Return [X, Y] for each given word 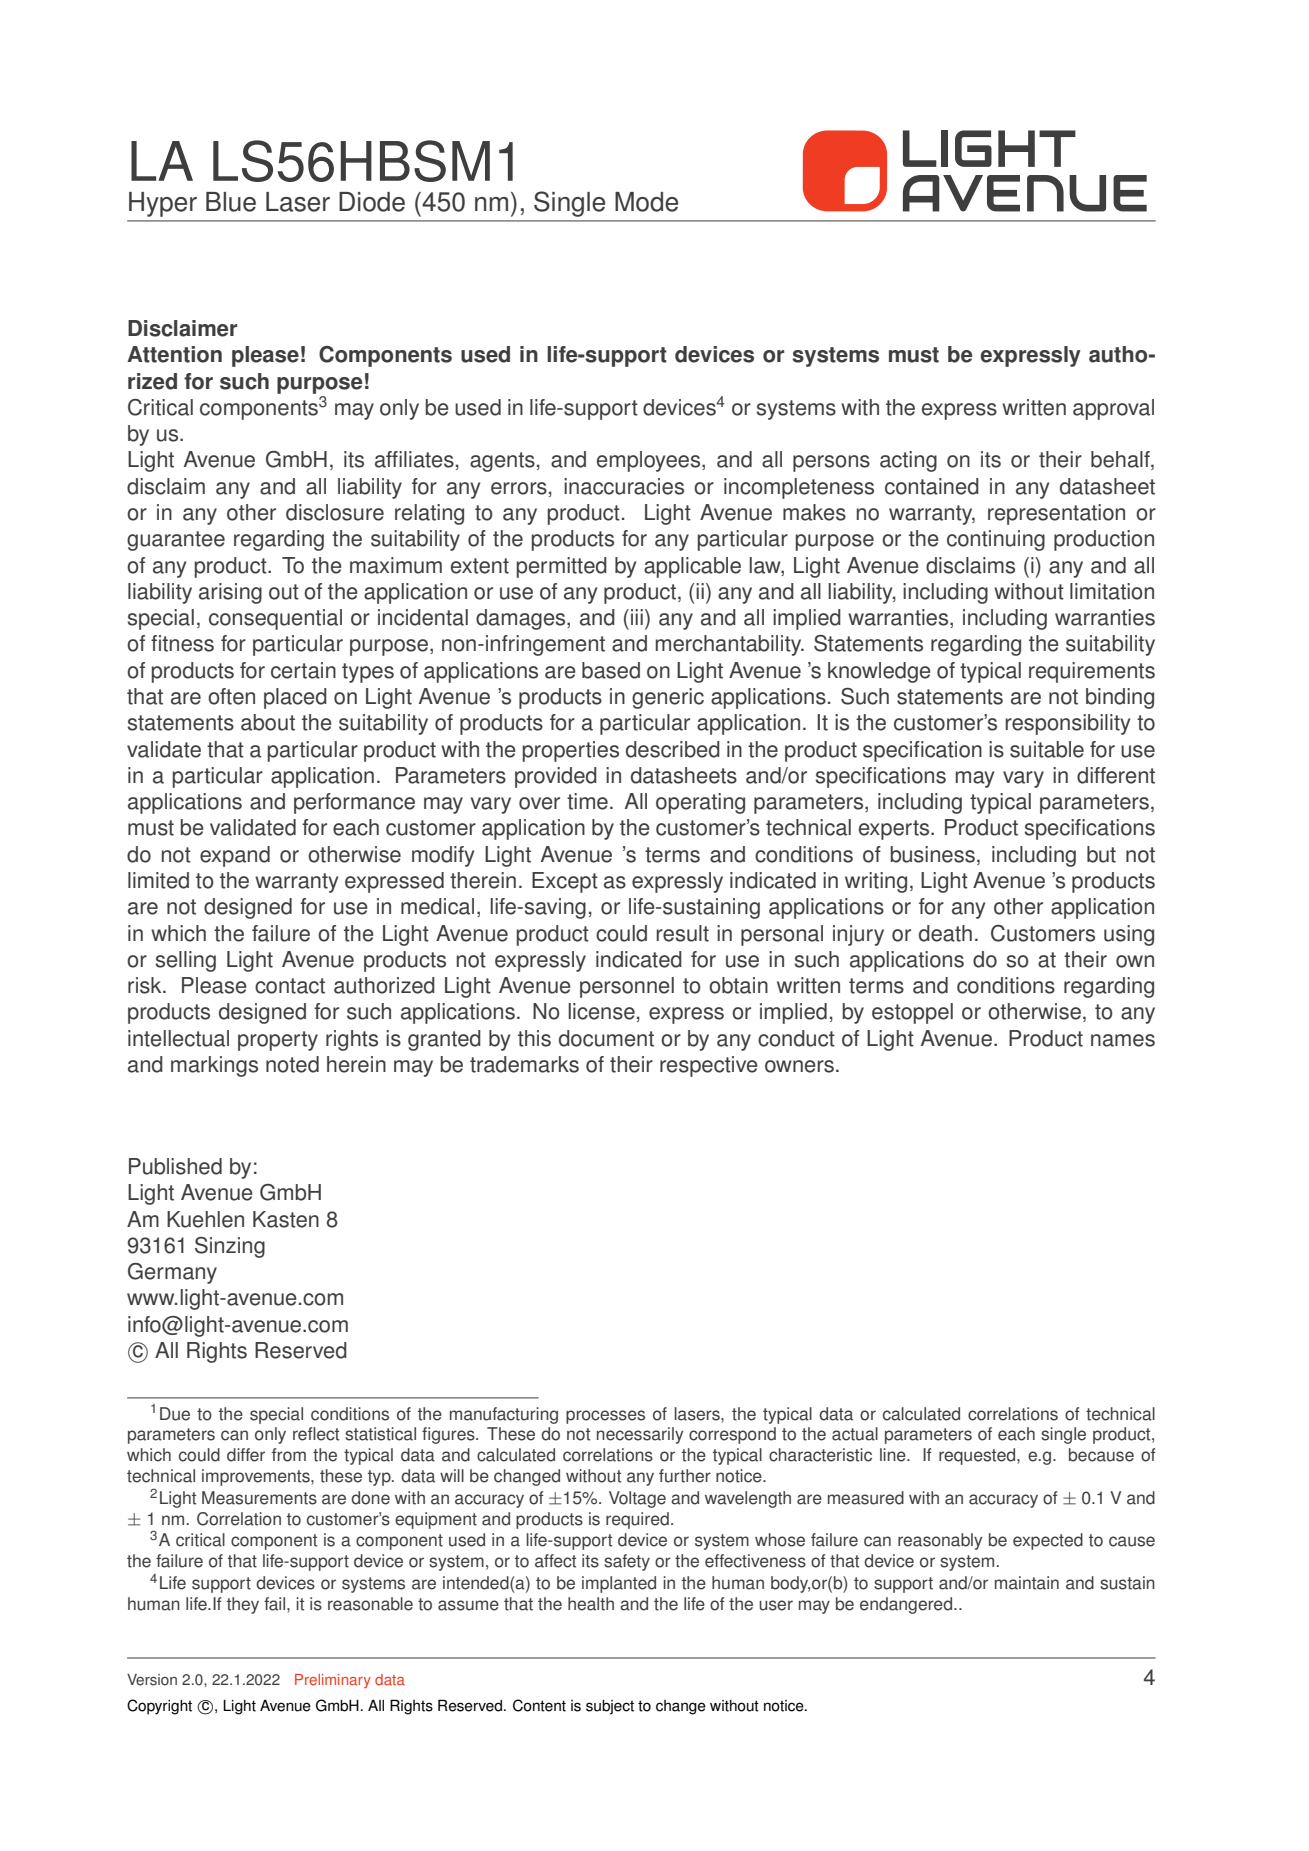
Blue [231, 202]
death [945, 933]
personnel [627, 987]
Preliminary [333, 1681]
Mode [646, 202]
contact [290, 986]
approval [1113, 409]
